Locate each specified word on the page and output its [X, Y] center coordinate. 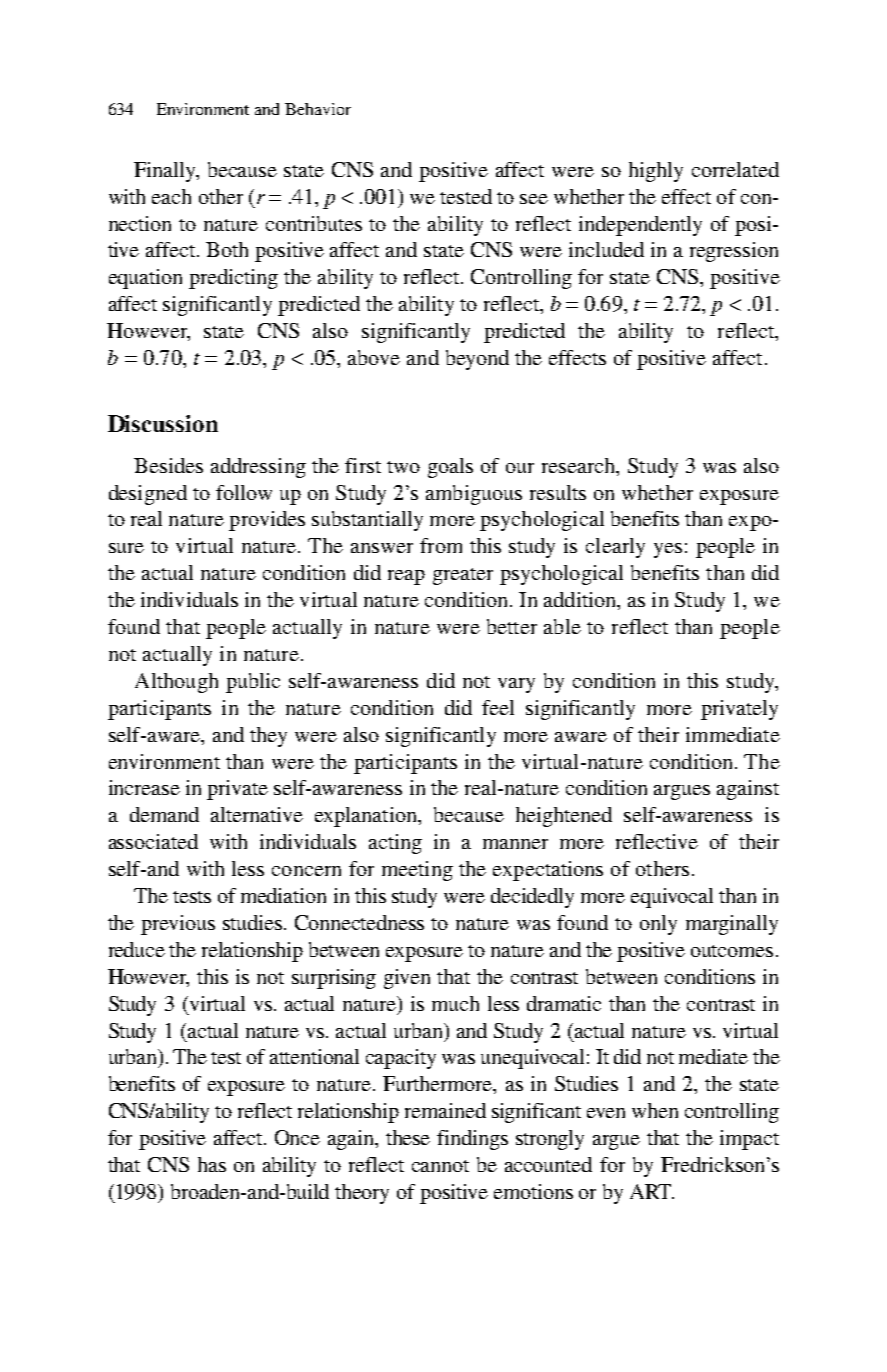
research [579, 465]
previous [178, 925]
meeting [417, 871]
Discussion [163, 423]
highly [656, 172]
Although [176, 683]
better [512, 626]
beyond [477, 360]
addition [581, 601]
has [212, 1164]
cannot [440, 1166]
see [534, 199]
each [171, 196]
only [658, 925]
